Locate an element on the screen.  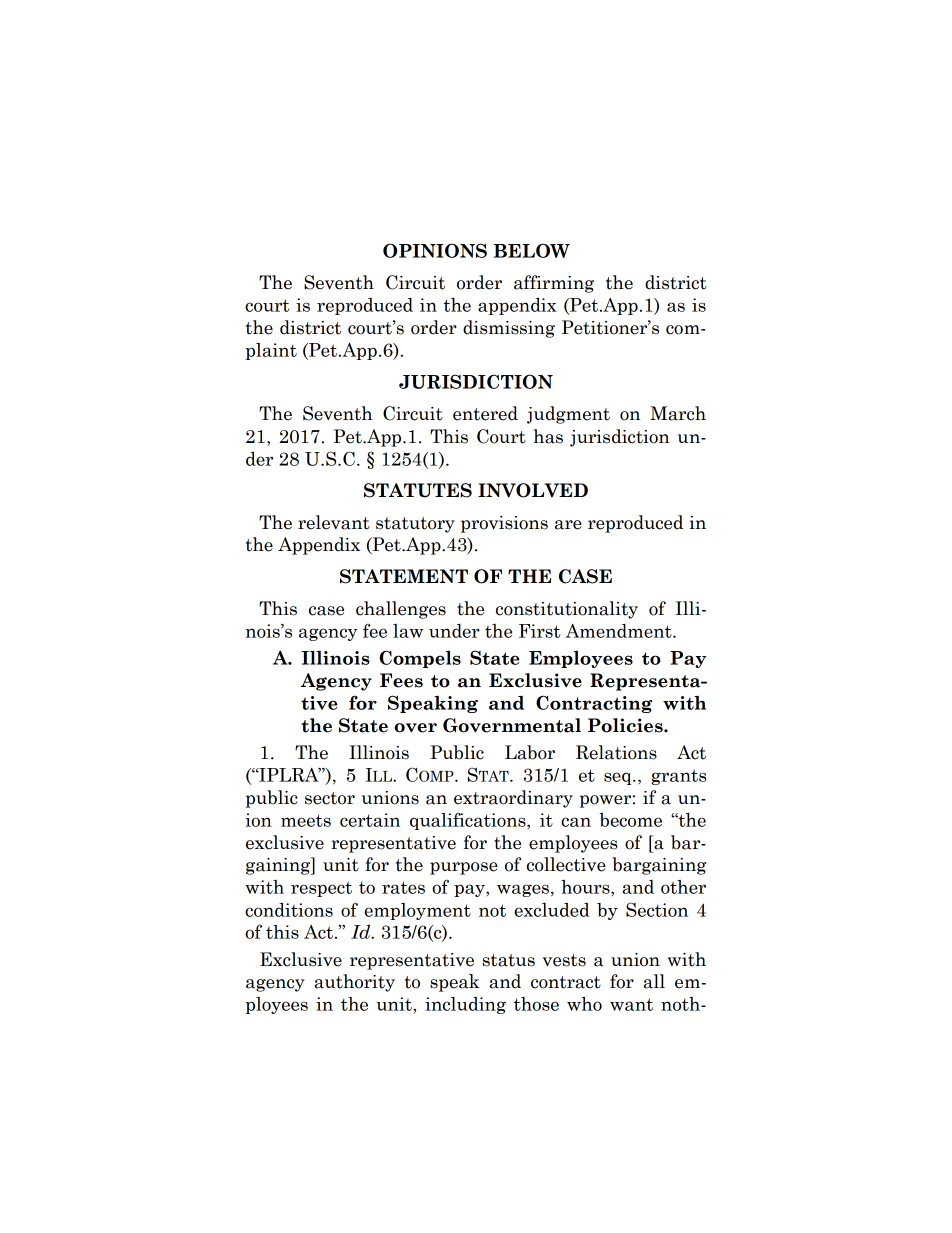
OPINIONS is located at coordinates (435, 250).
